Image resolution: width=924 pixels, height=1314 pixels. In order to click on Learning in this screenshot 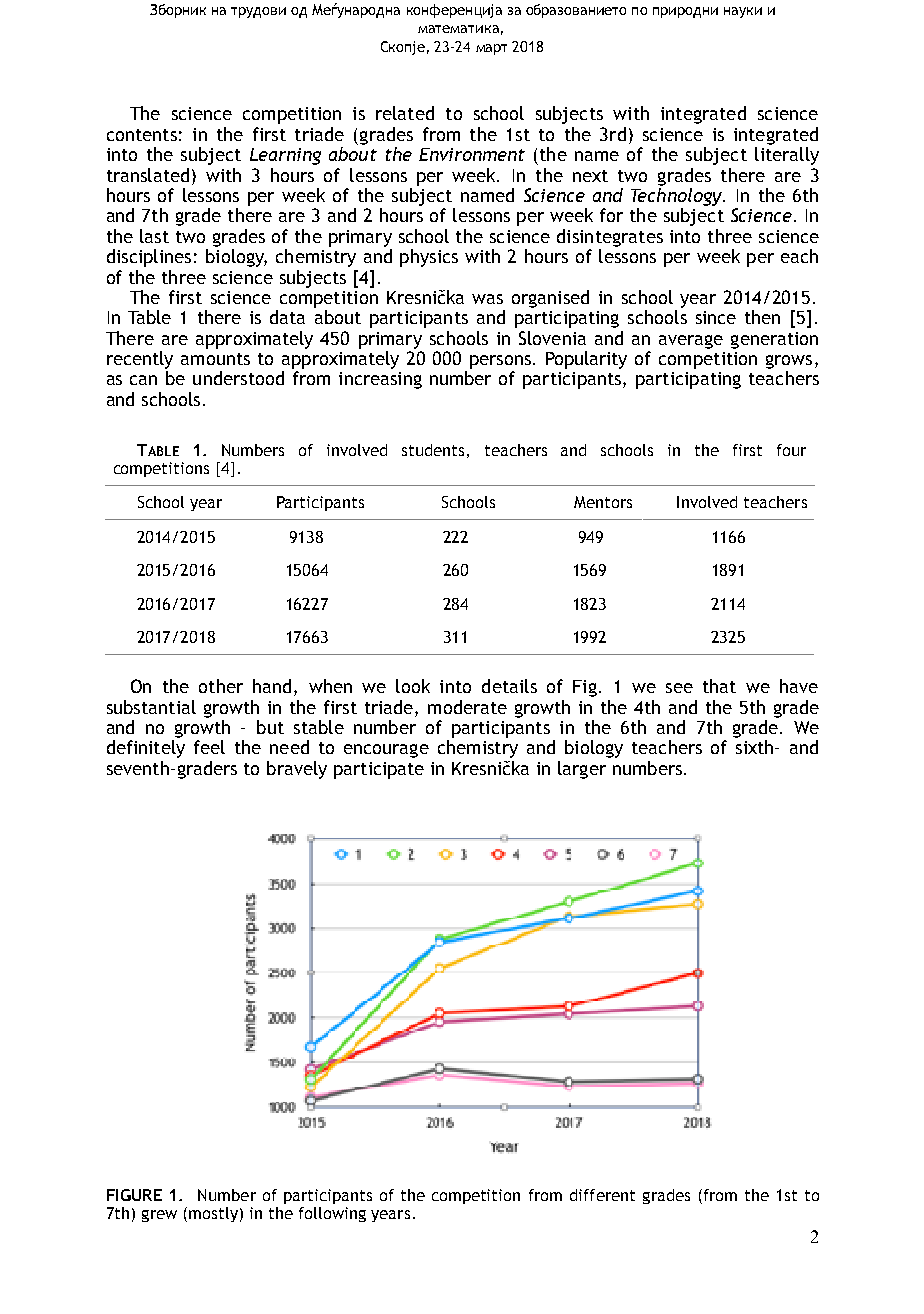, I will do `click(285, 156)`.
